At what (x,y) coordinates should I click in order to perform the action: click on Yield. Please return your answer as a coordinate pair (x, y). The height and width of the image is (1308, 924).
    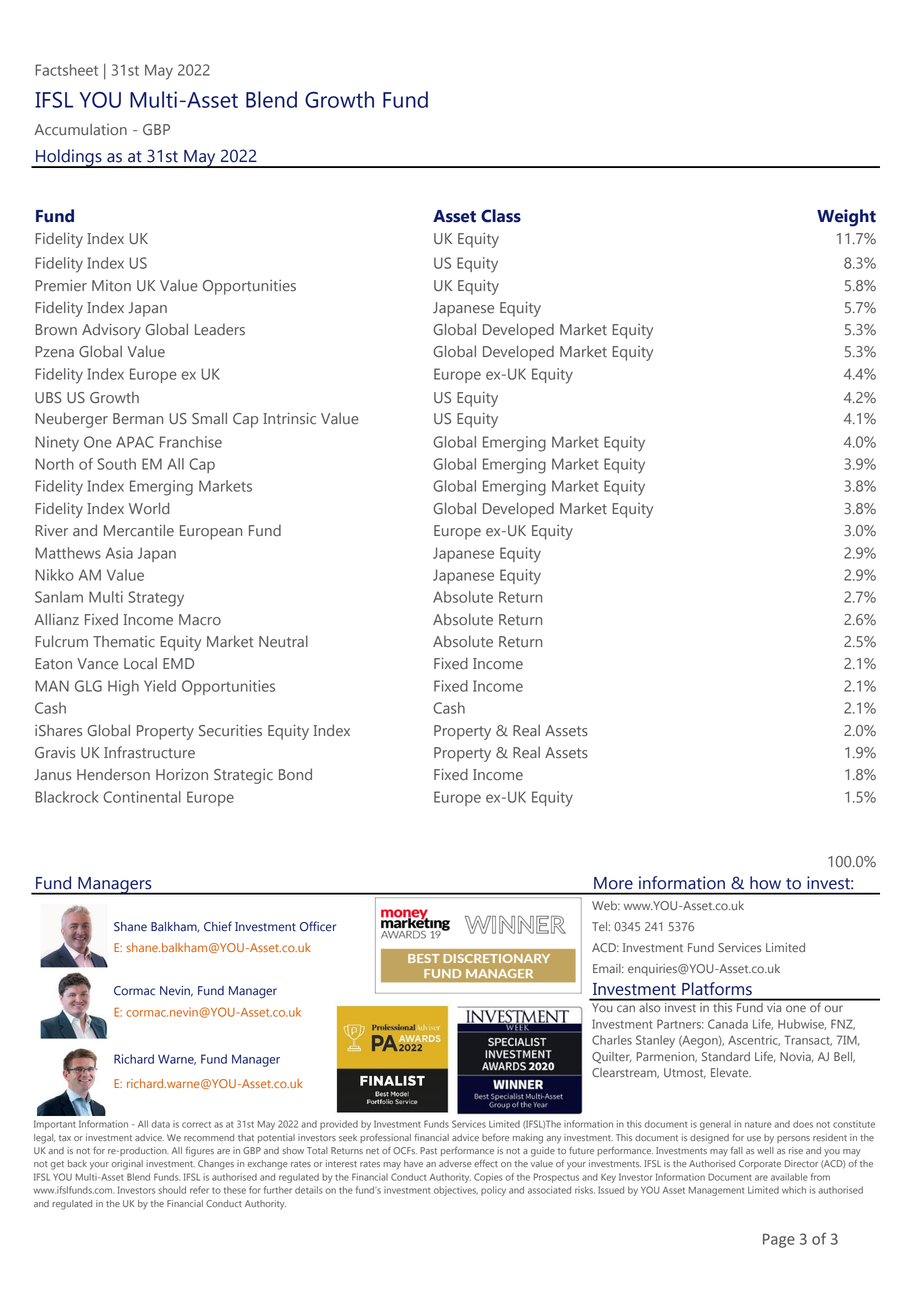
    Looking at the image, I should click on (160, 686).
